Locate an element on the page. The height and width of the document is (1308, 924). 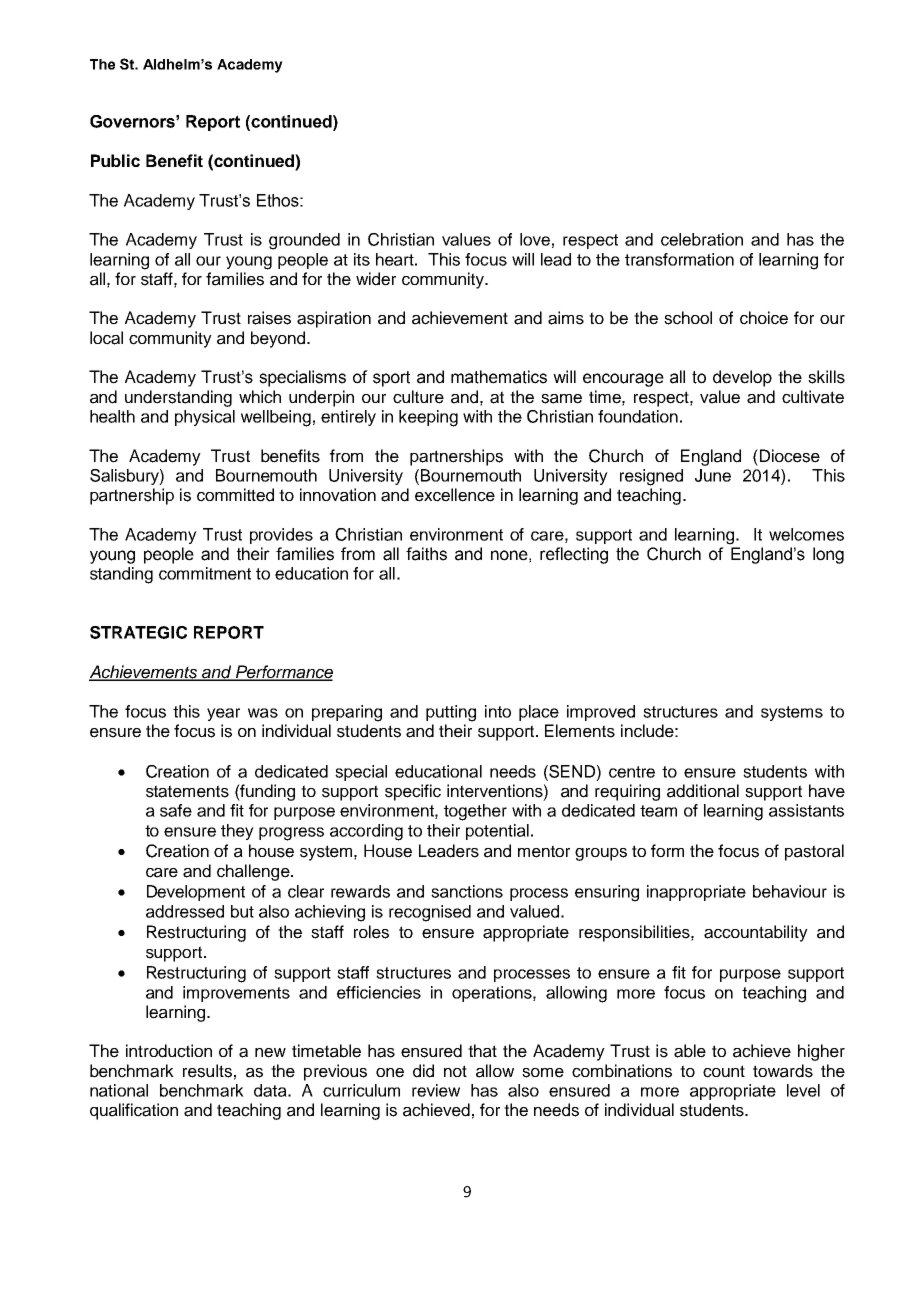
long is located at coordinates (828, 555).
